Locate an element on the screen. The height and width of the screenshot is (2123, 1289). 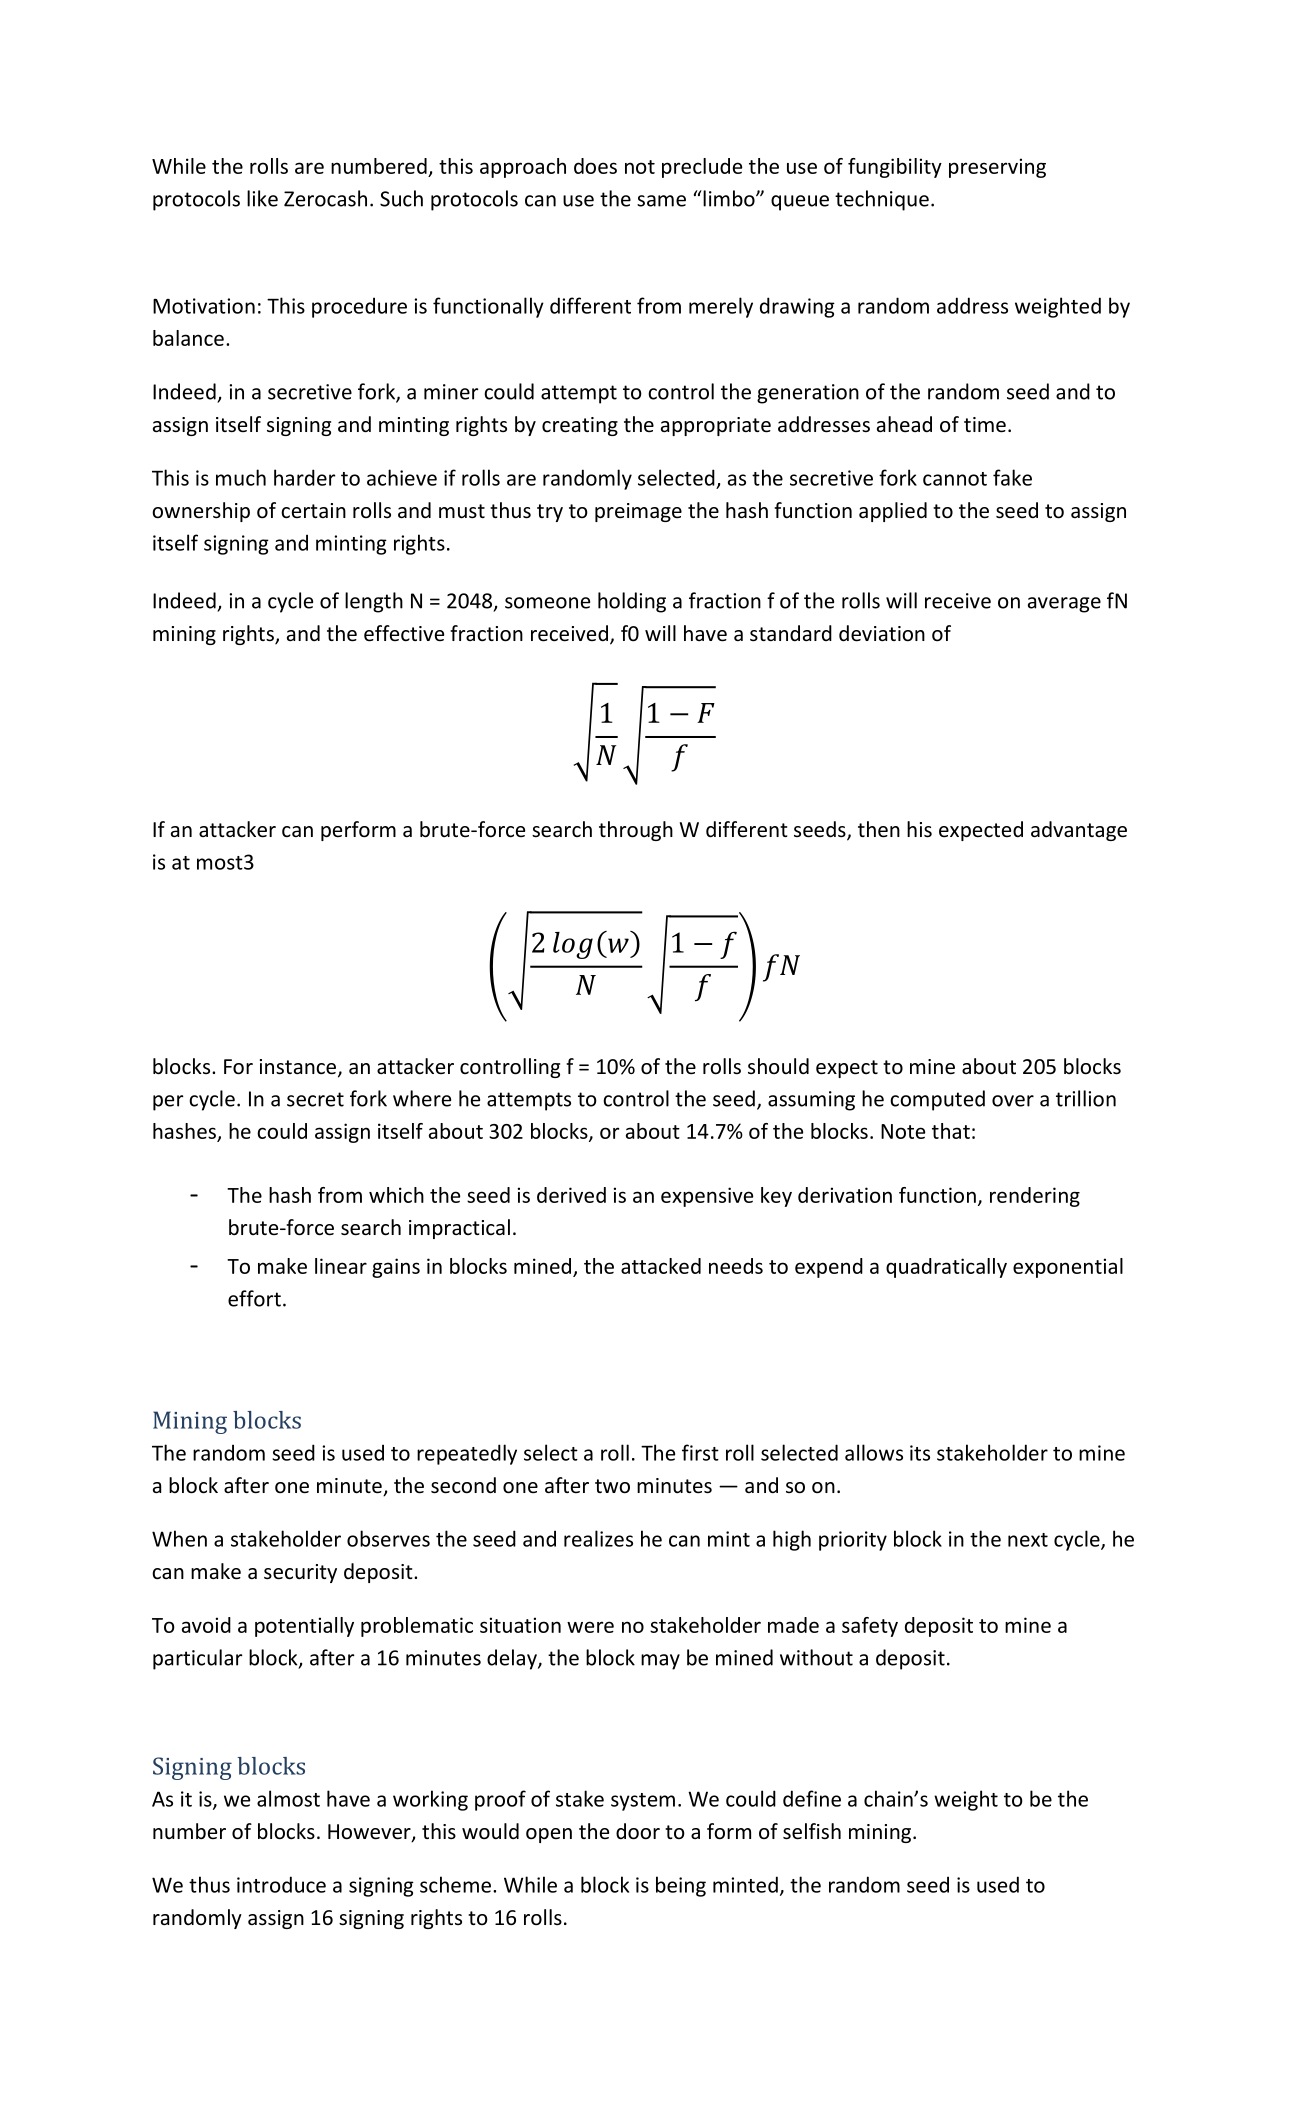
cannot is located at coordinates (955, 479).
